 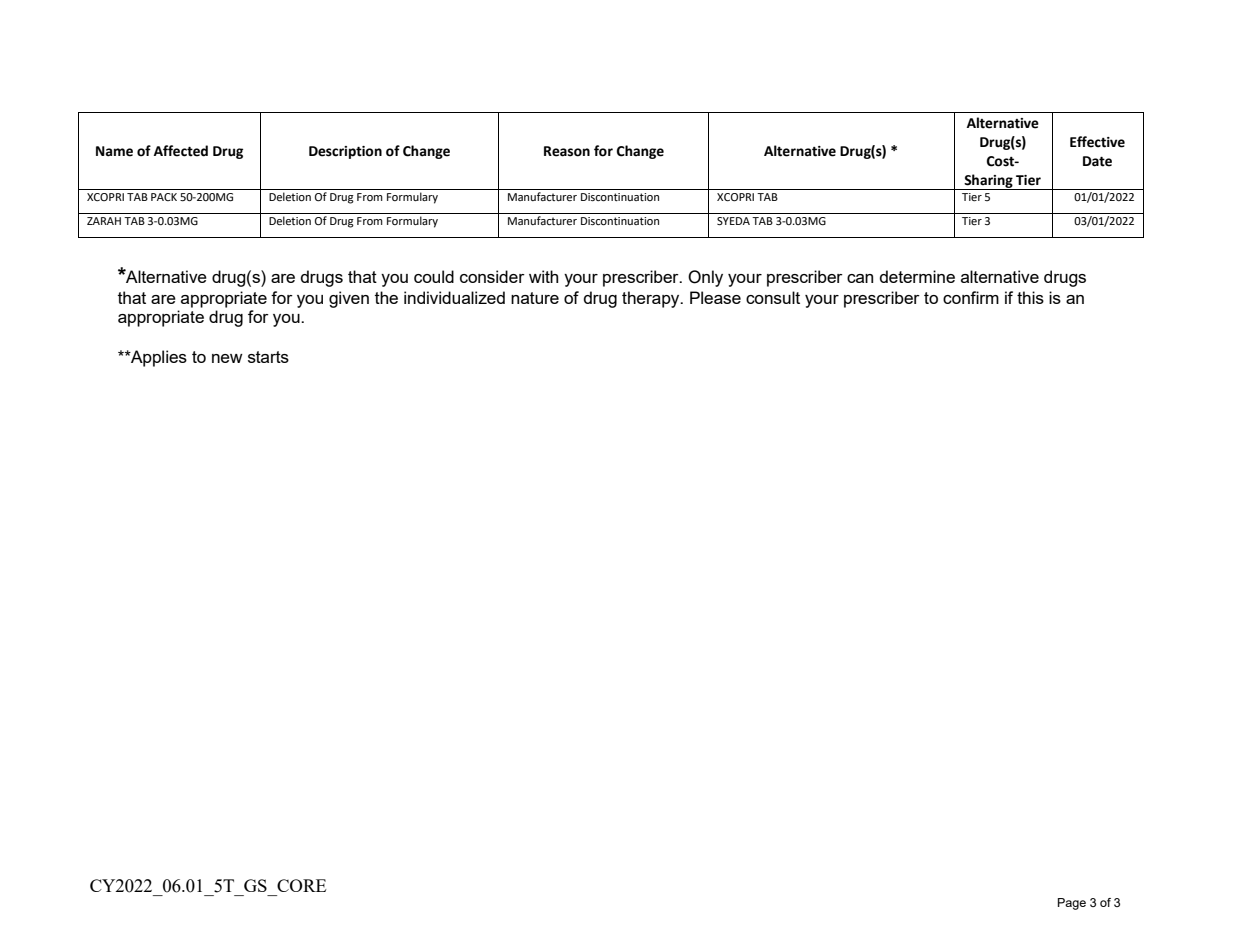 I want to click on confirm, so click(x=971, y=297).
